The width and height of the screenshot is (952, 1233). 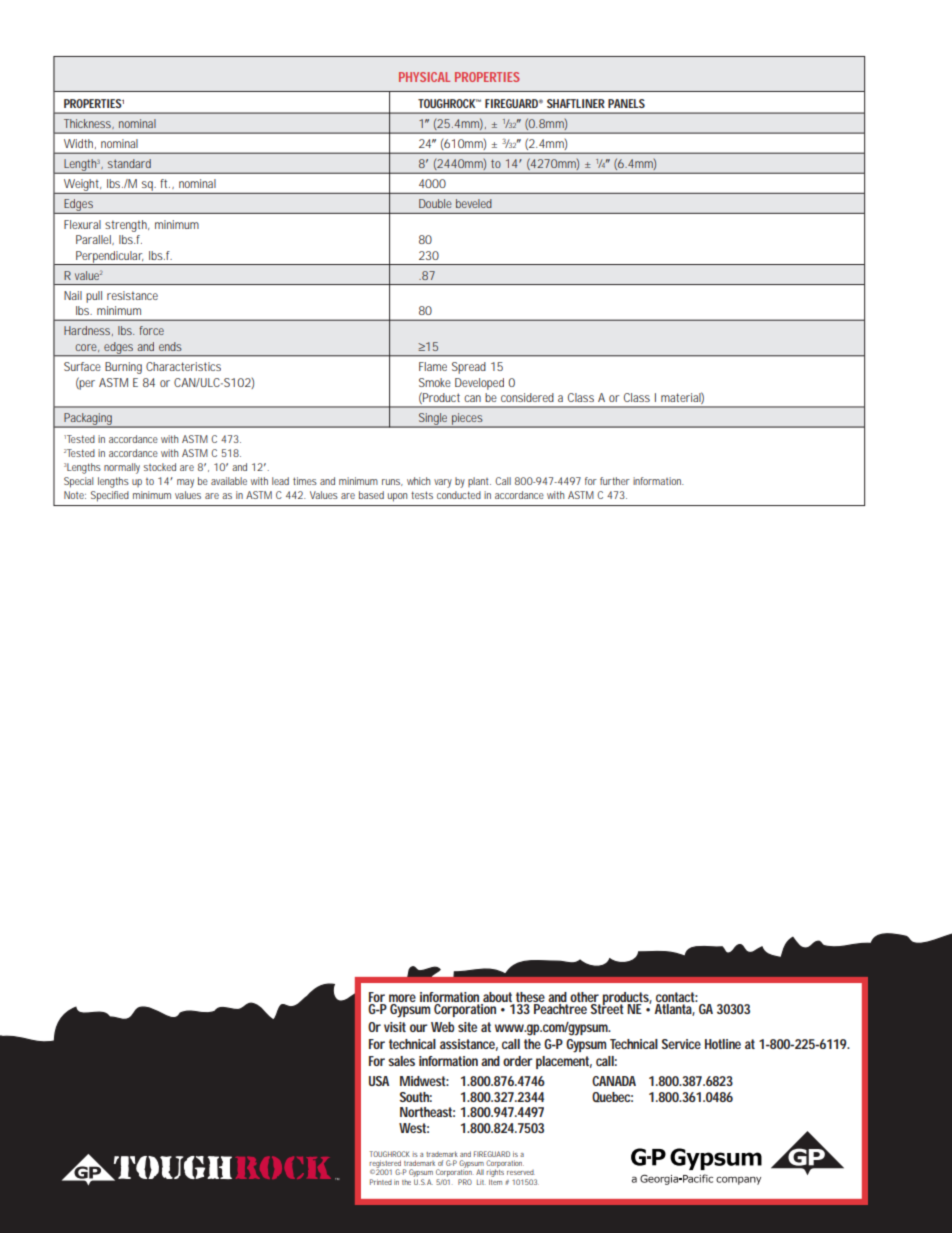 What do you see at coordinates (402, 999) in the screenshot?
I see `more` at bounding box center [402, 999].
